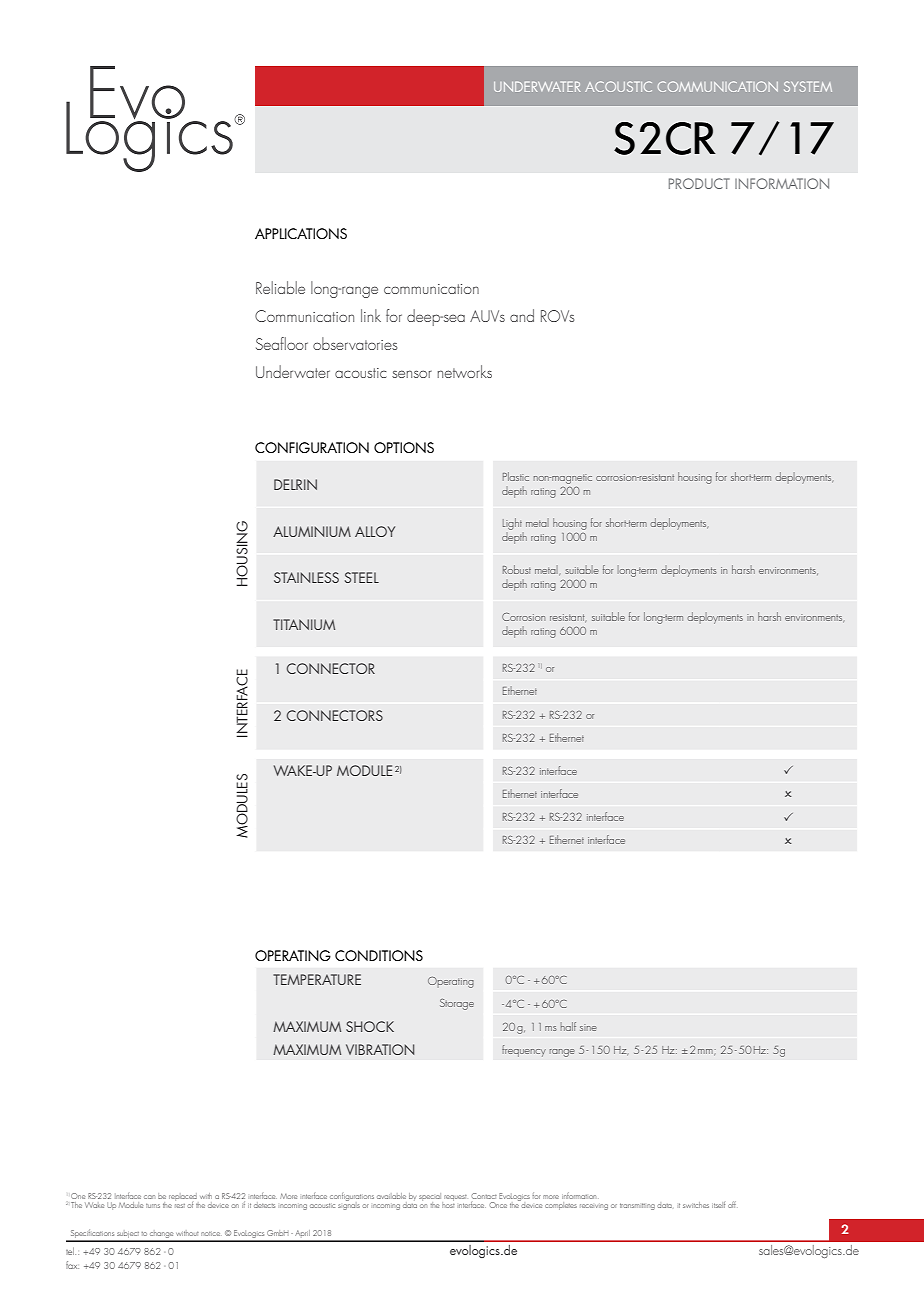  Describe the element at coordinates (718, 1205) in the document. I see `itself` at that location.
